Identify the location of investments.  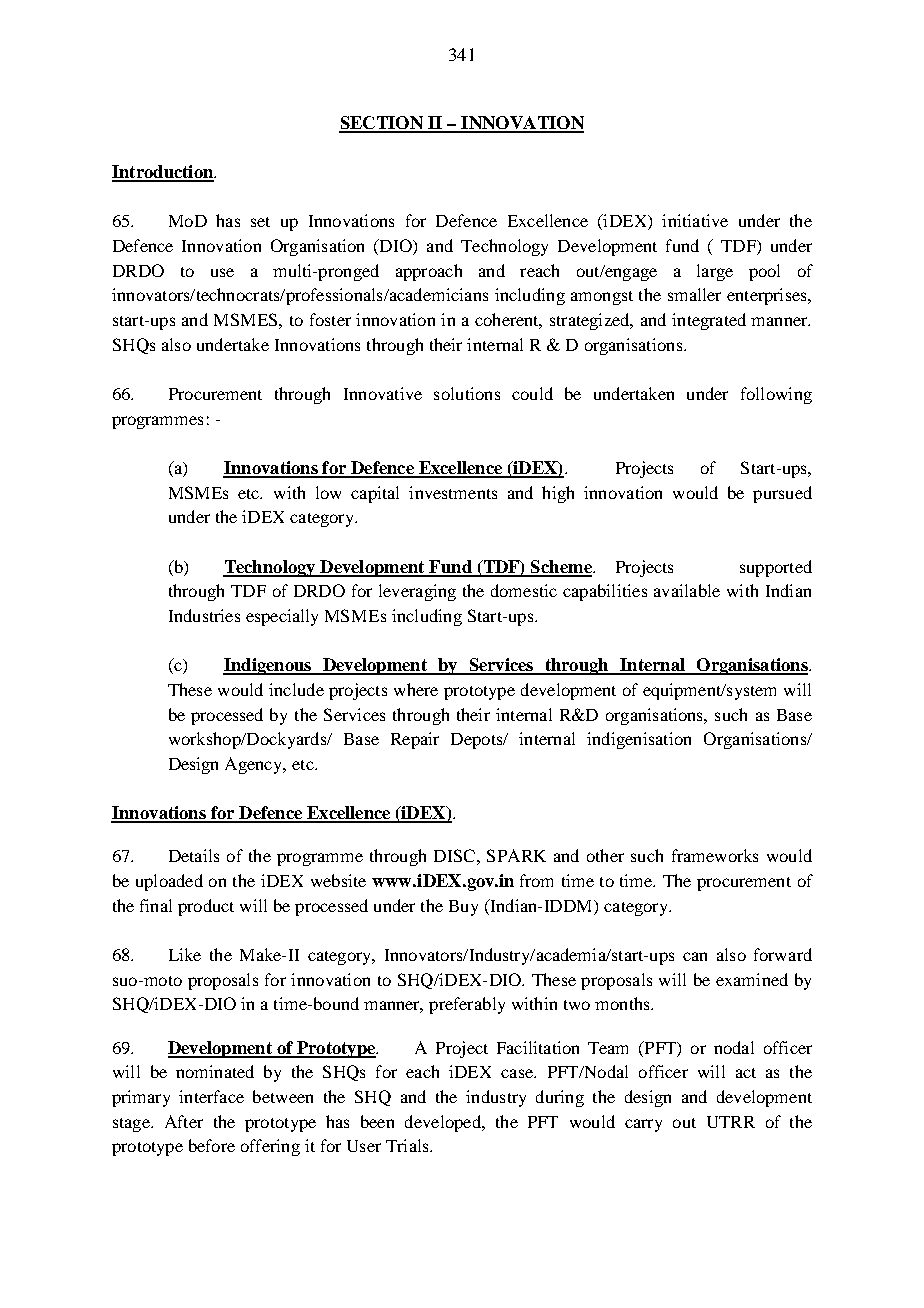
(453, 492).
